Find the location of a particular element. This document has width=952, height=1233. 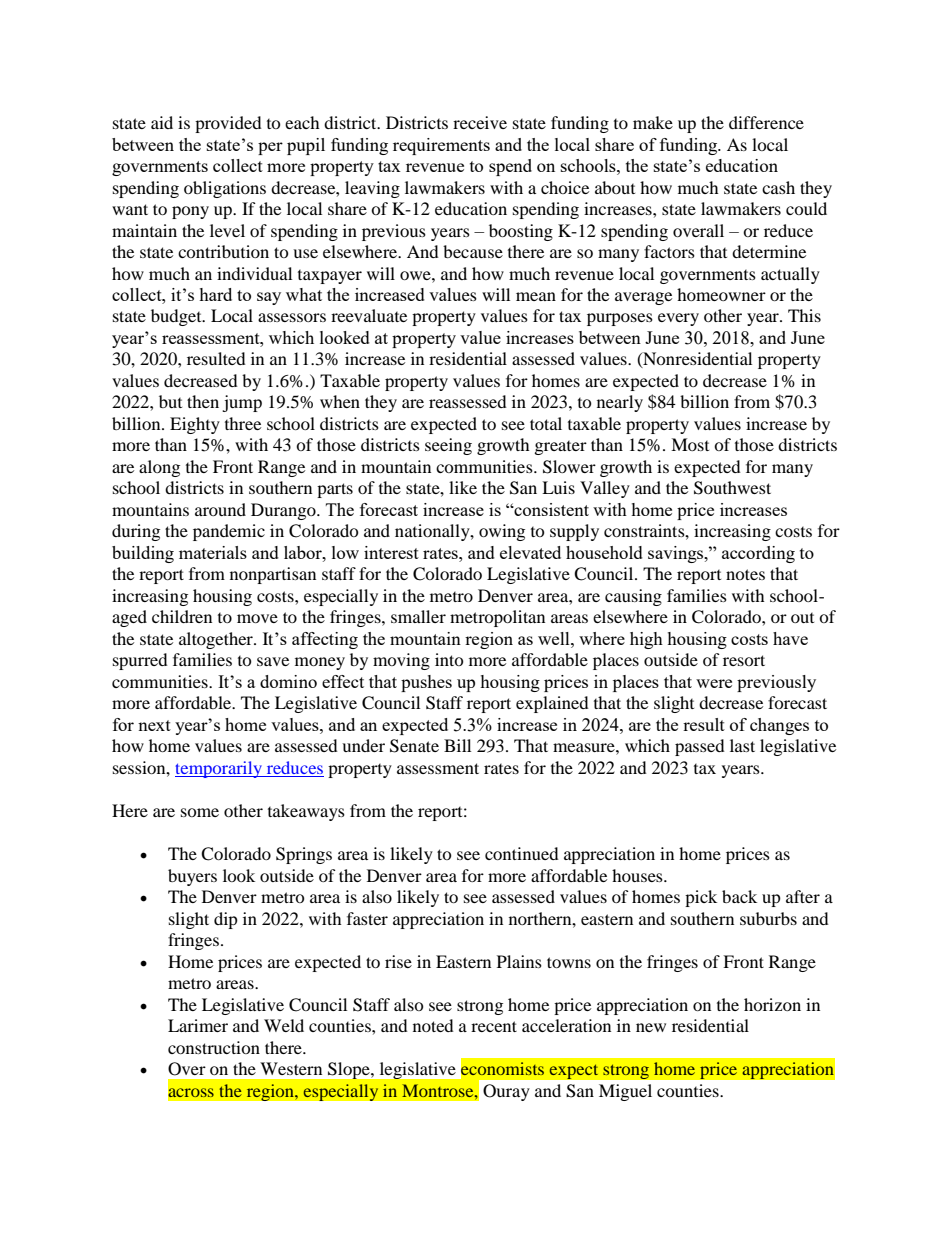

construction is located at coordinates (214, 1047).
